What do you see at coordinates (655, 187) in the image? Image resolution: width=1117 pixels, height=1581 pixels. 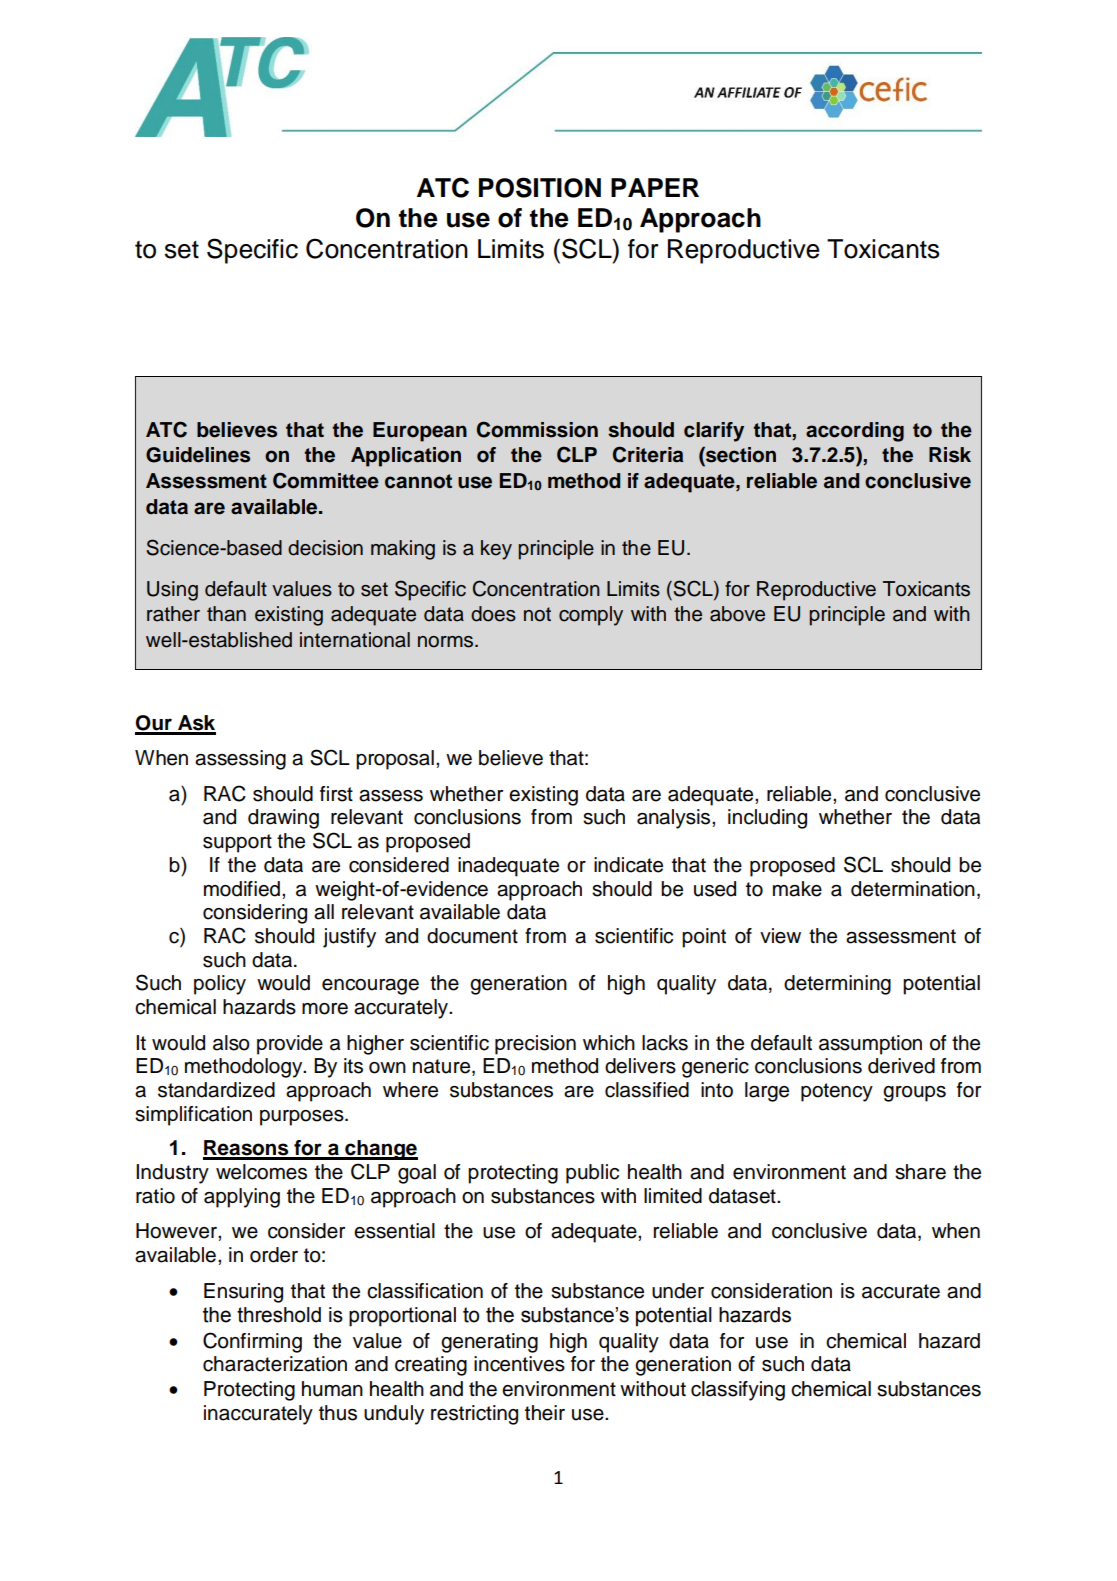 I see `PAPER` at bounding box center [655, 187].
